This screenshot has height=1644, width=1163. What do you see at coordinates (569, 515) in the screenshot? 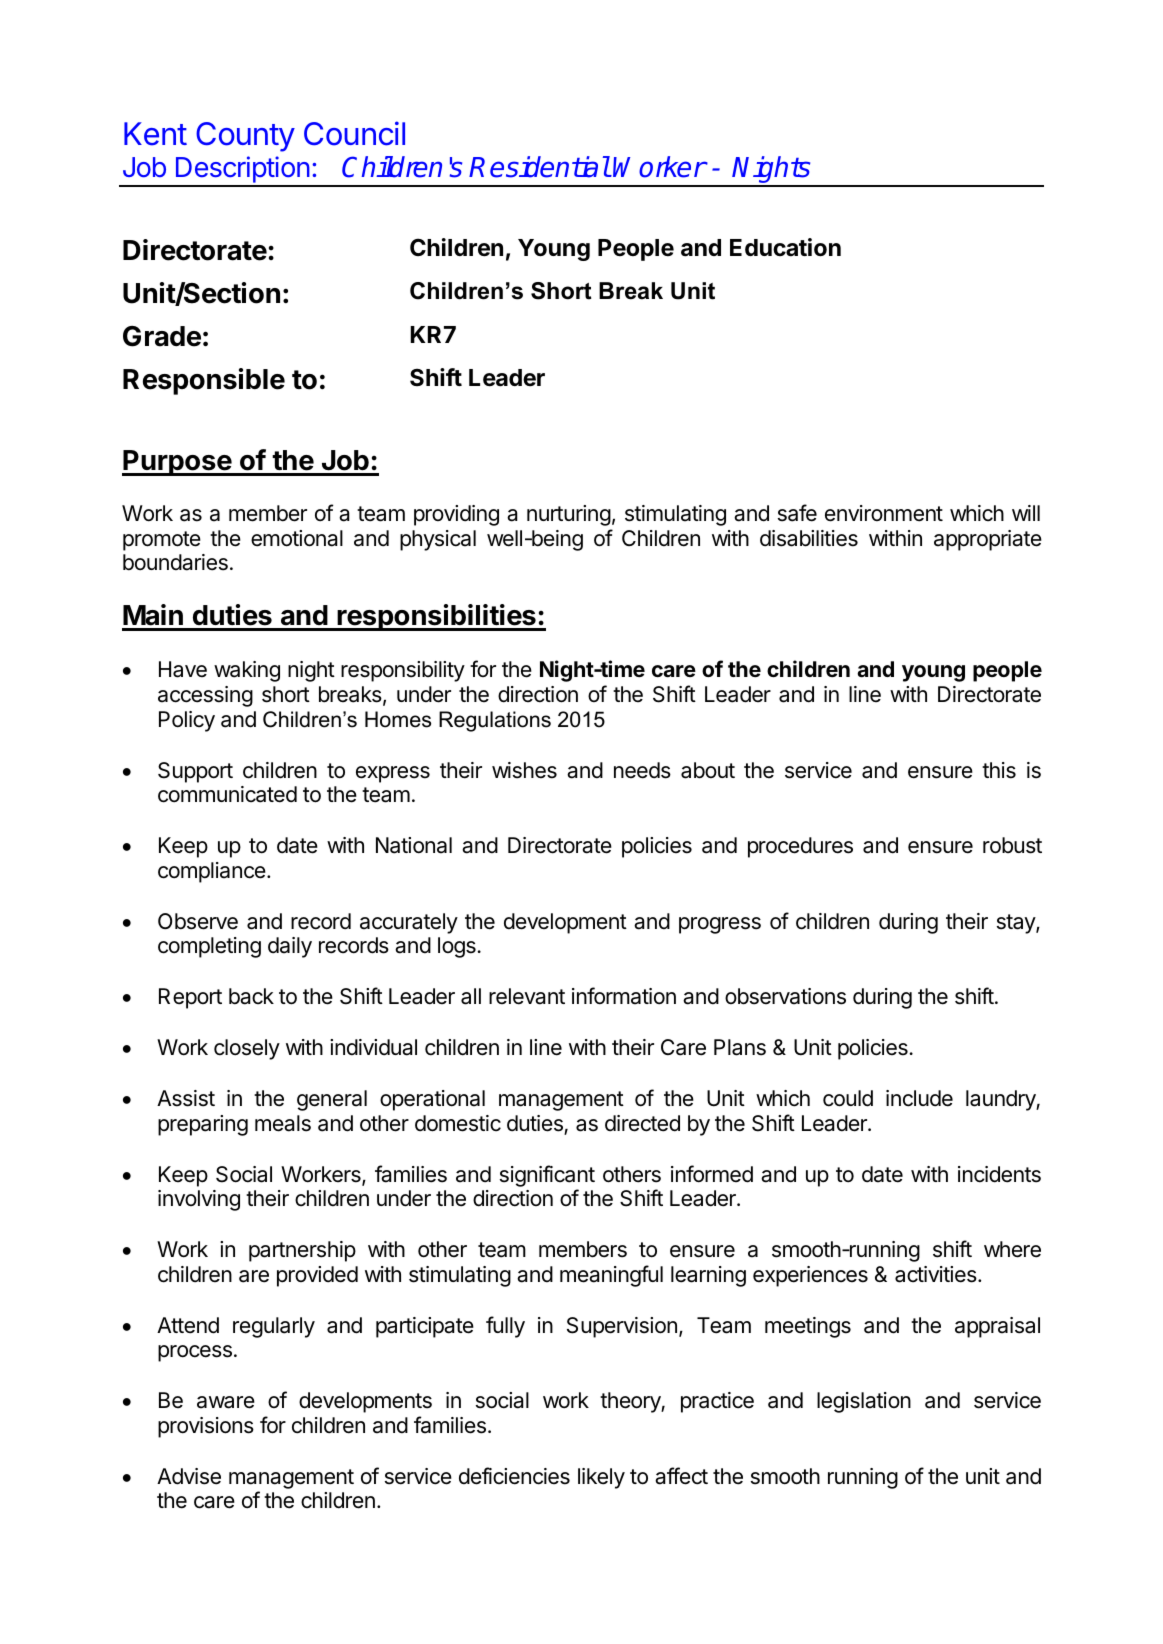
I see `nurturing` at bounding box center [569, 515].
